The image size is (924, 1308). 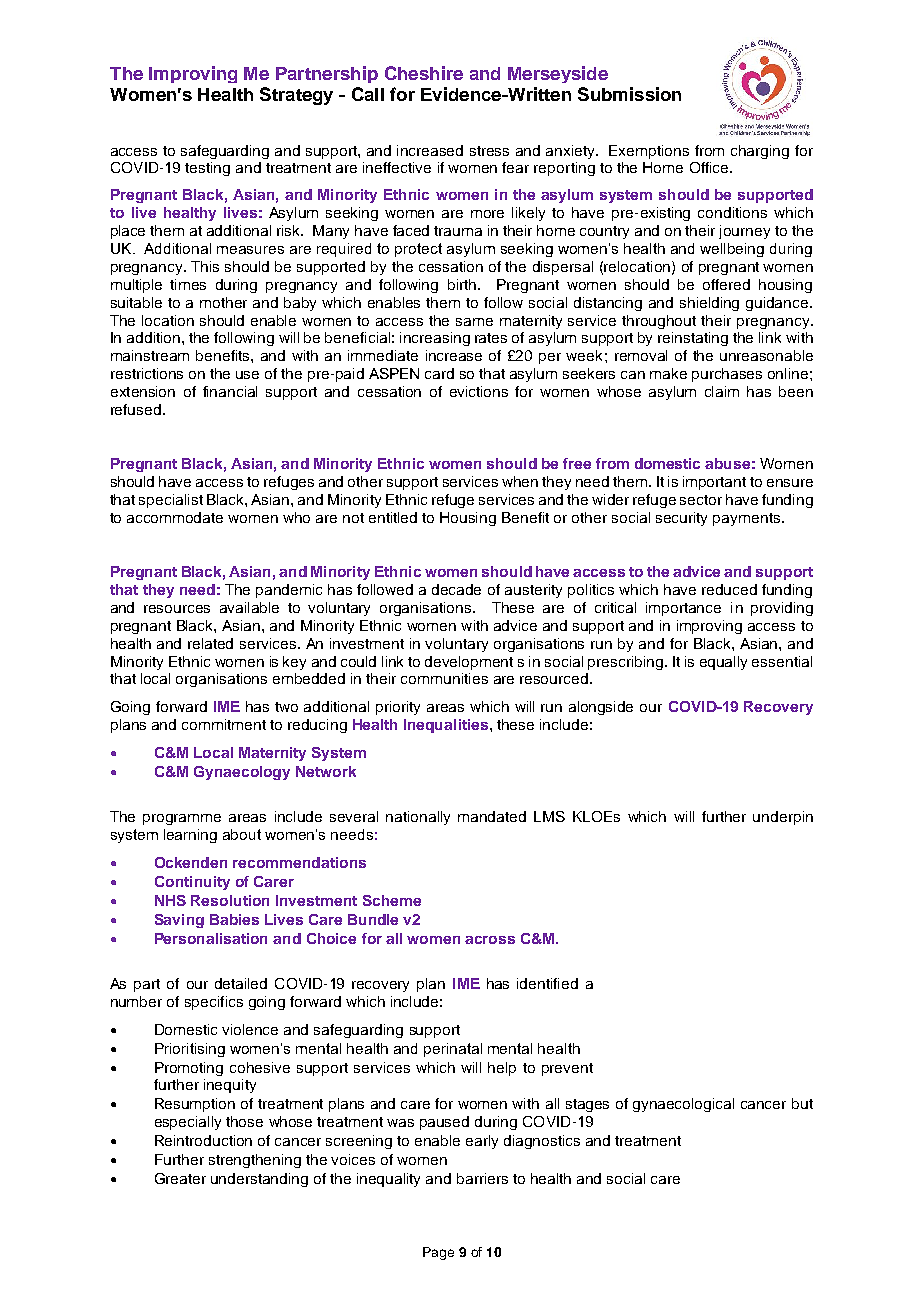 I want to click on claim, so click(x=722, y=391).
